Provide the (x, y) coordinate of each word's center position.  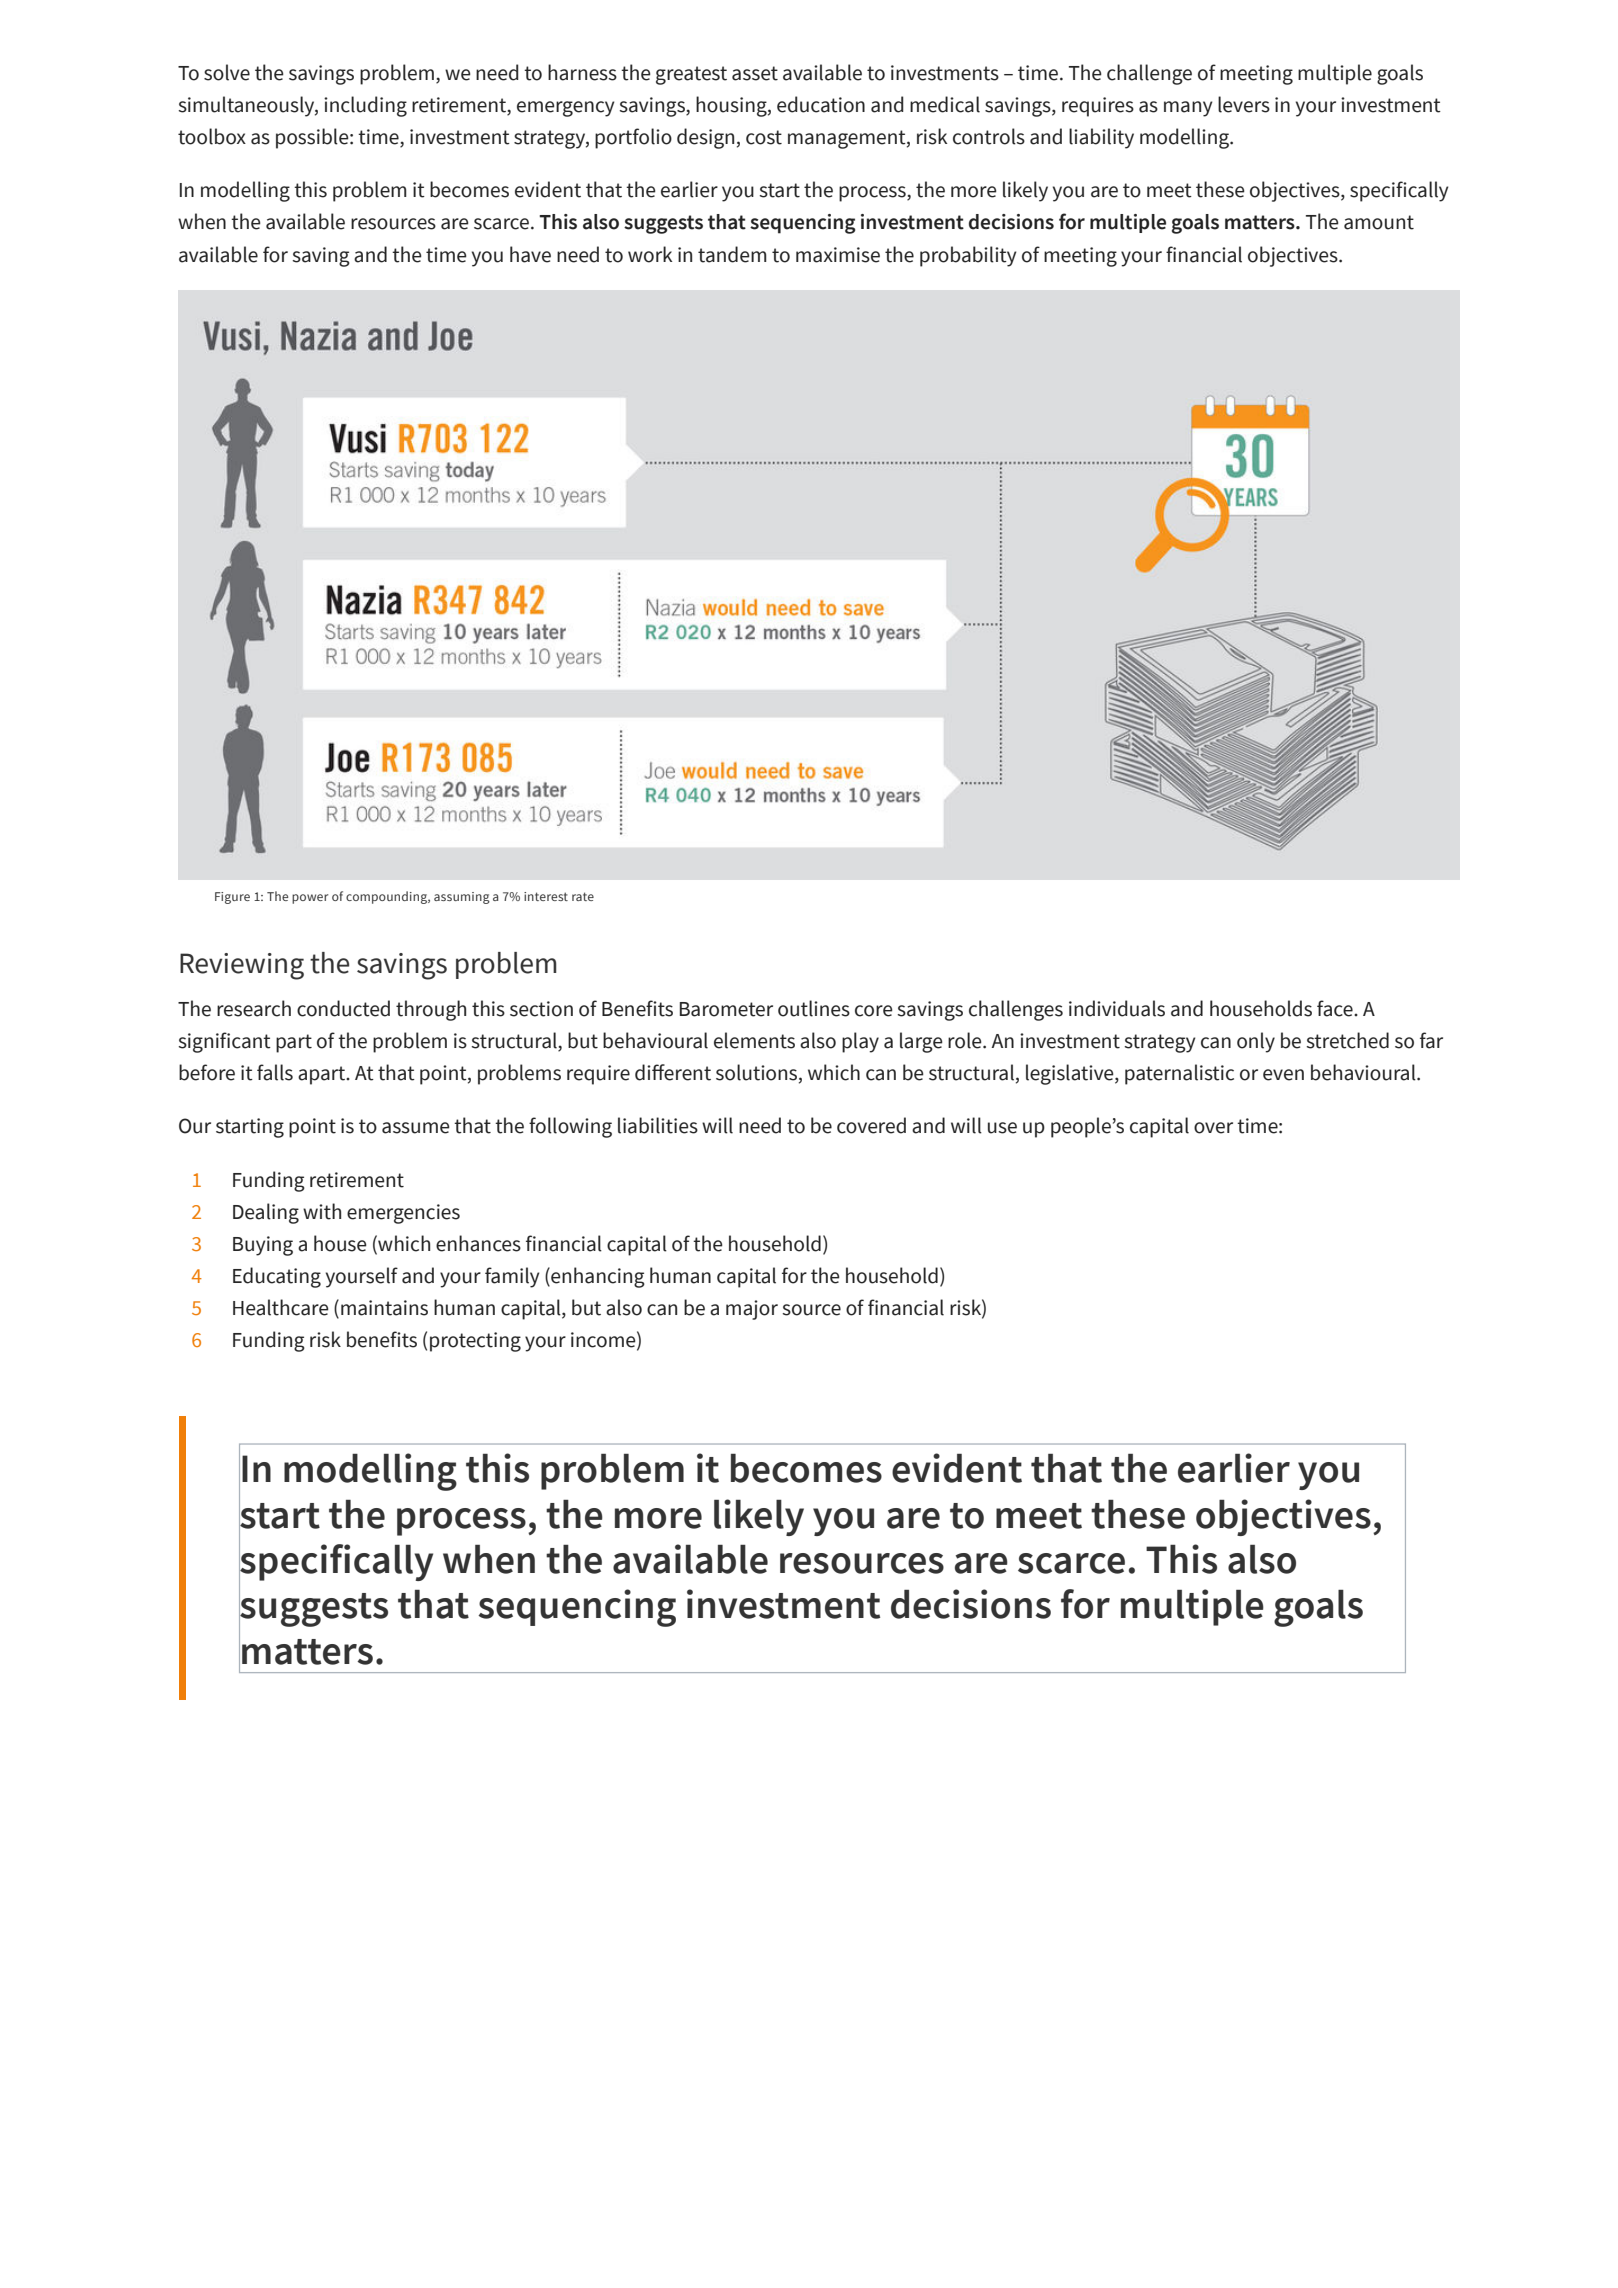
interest (546, 896)
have (530, 254)
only (1256, 1042)
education (821, 104)
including (365, 106)
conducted (343, 1008)
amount (1379, 222)
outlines (814, 1008)
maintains (384, 1308)
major (752, 1310)
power (310, 899)
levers (1244, 104)
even (1283, 1075)
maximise (838, 255)
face (1336, 1008)
